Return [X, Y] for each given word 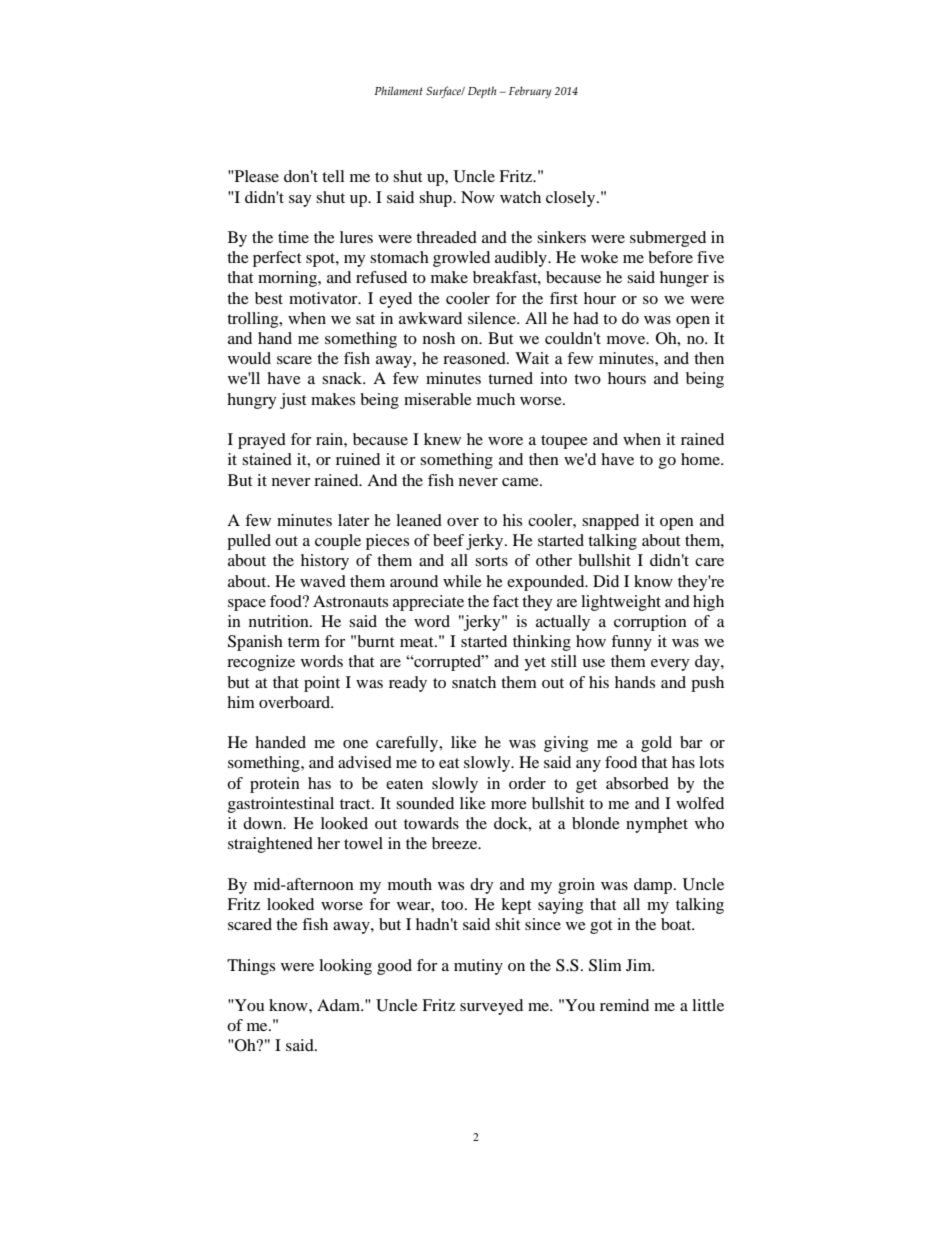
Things [251, 967]
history [325, 562]
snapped [610, 522]
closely [572, 199]
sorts [491, 561]
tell [333, 176]
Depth [482, 92]
